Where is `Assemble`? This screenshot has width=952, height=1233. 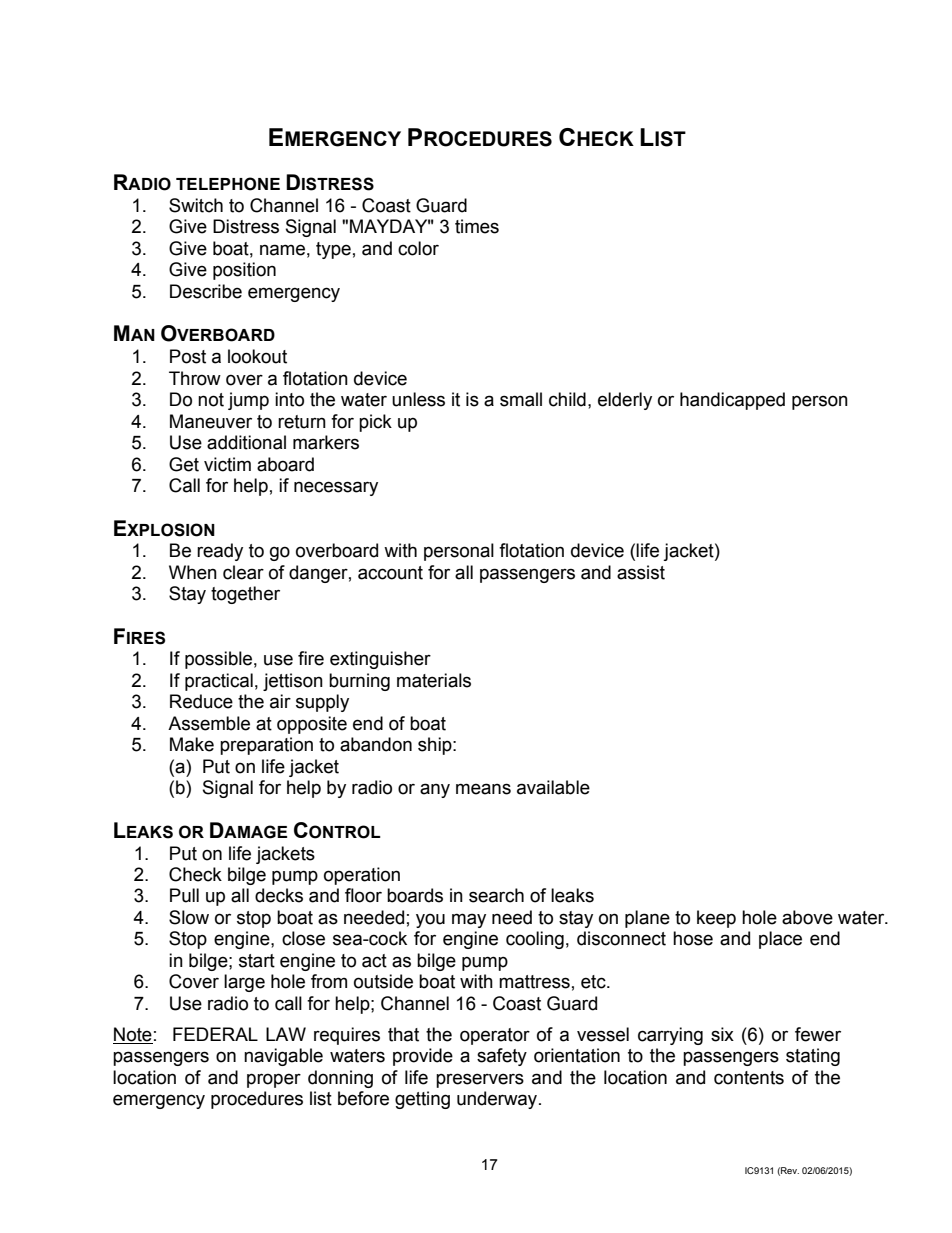 Assemble is located at coordinates (209, 723).
